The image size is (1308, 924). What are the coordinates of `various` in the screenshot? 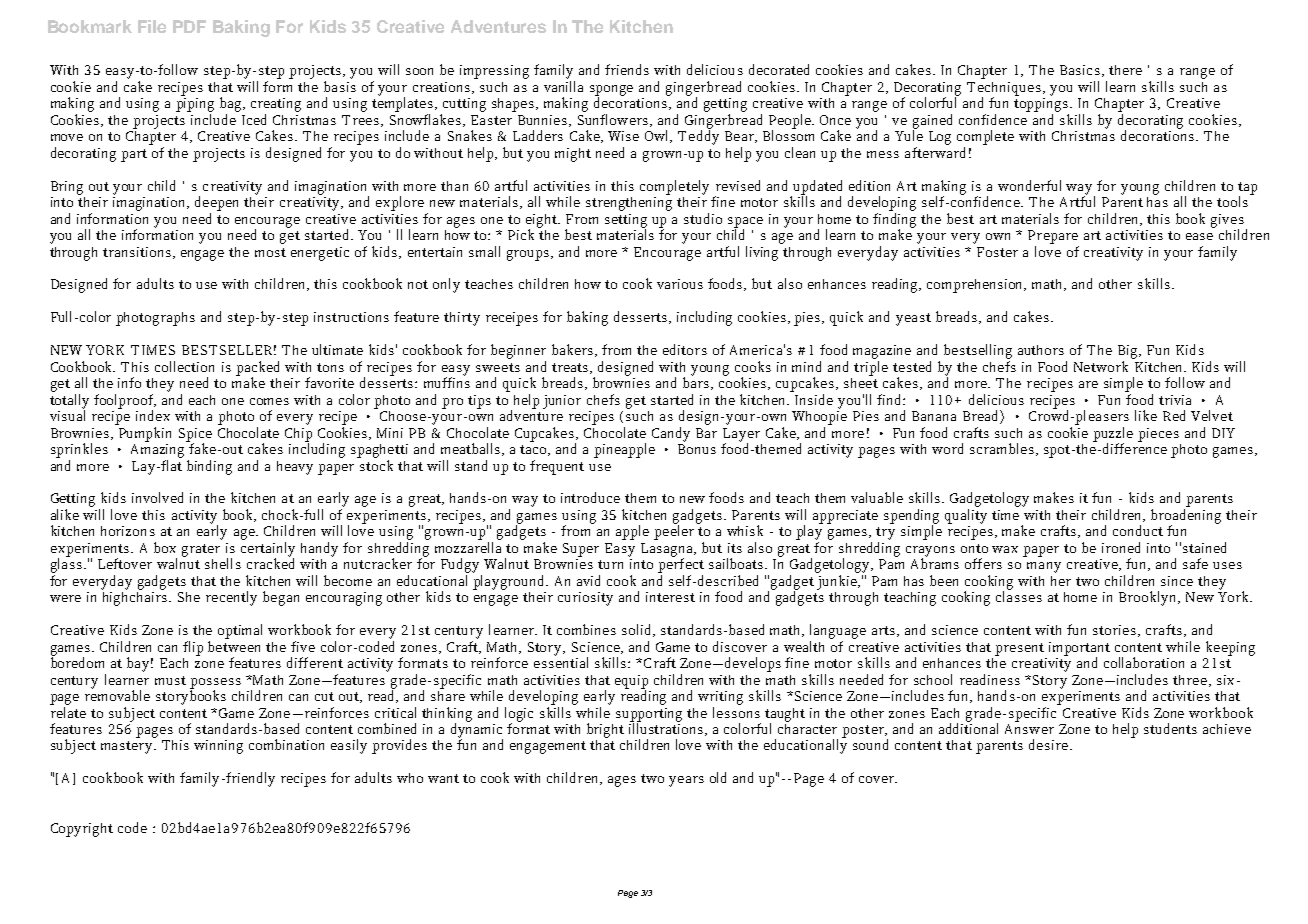 It's located at (680, 284).
